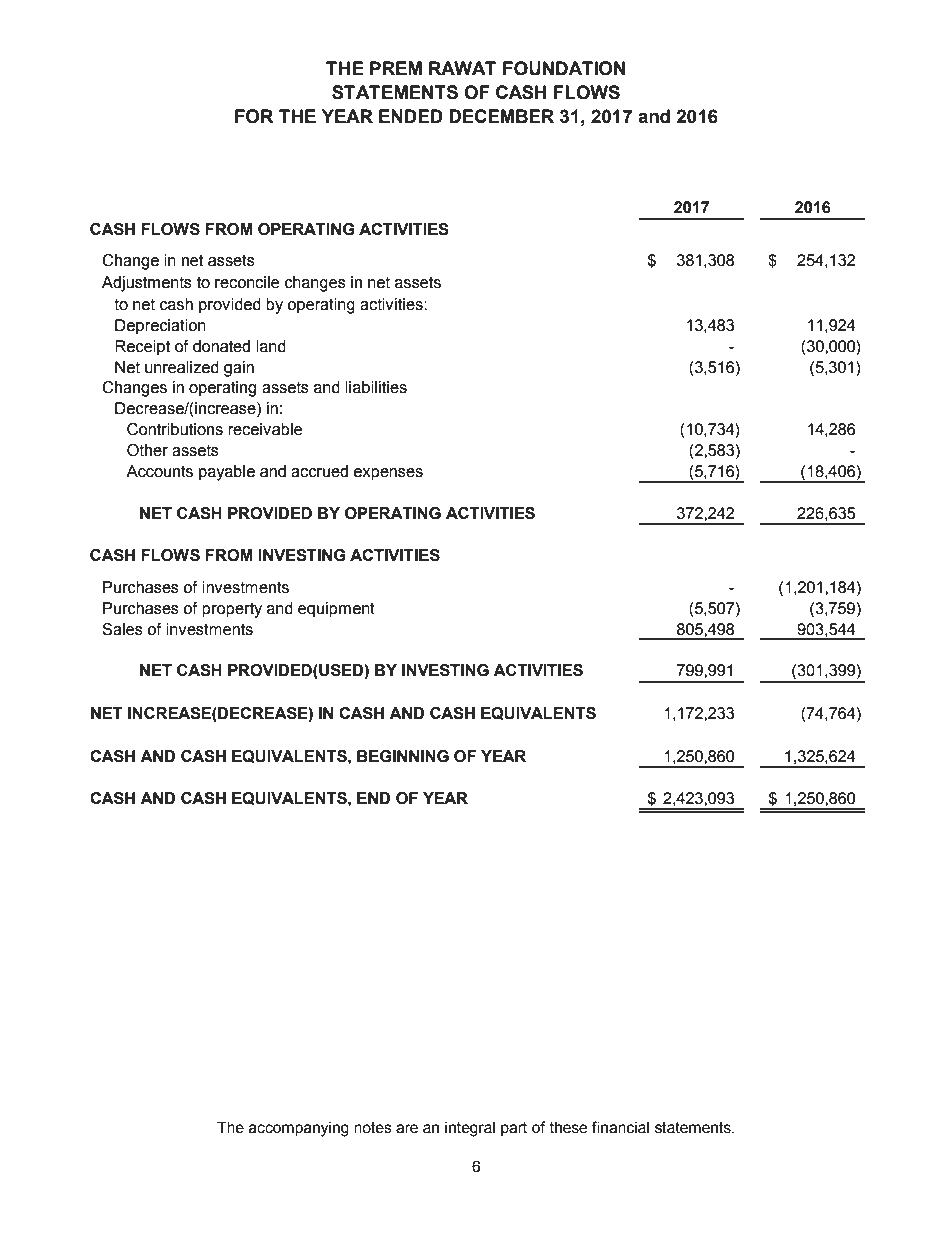 The width and height of the screenshot is (952, 1233). What do you see at coordinates (175, 429) in the screenshot?
I see `Contributions` at bounding box center [175, 429].
